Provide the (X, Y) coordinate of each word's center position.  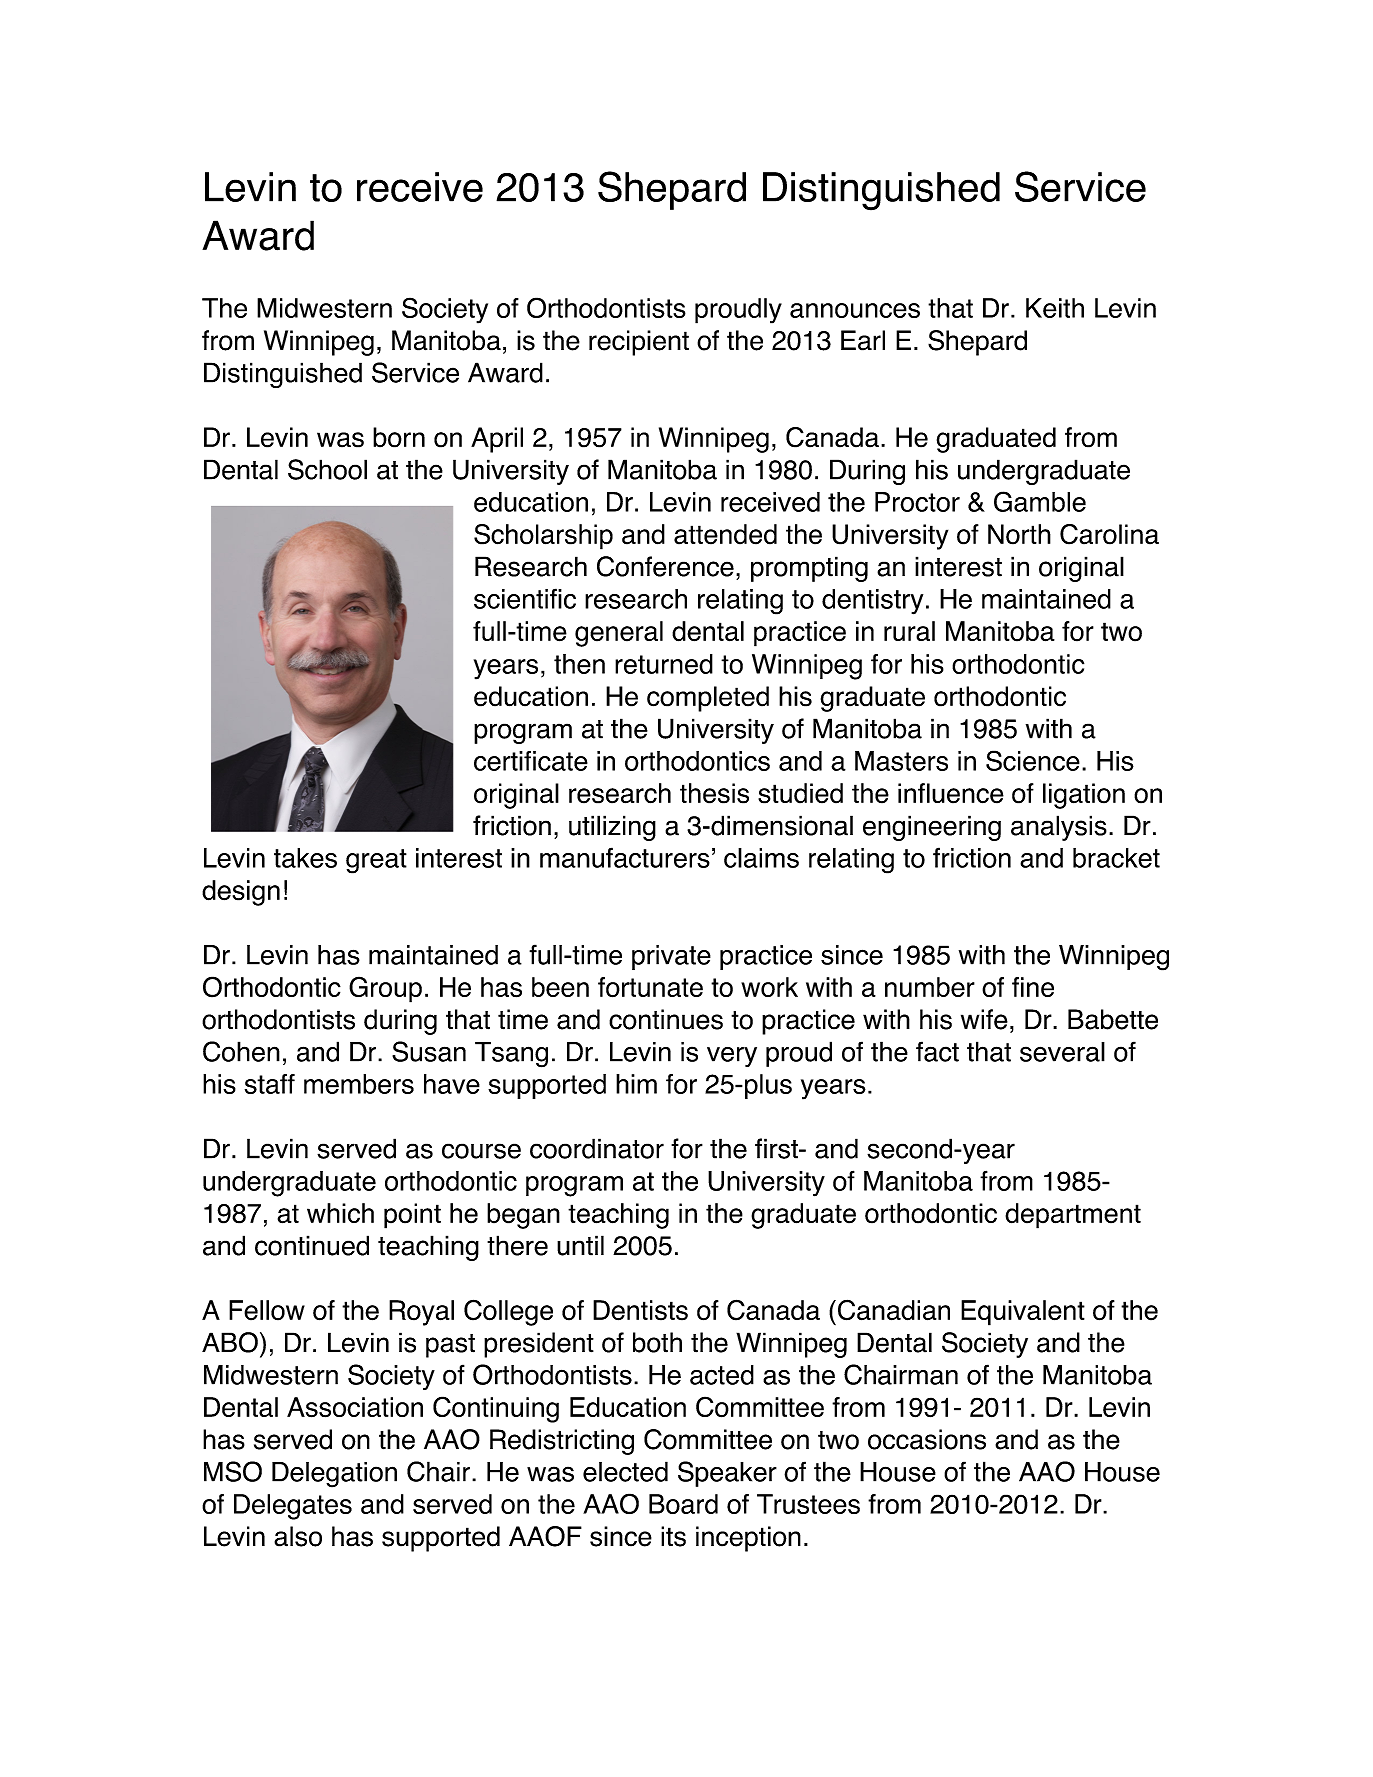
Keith (1055, 308)
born (399, 437)
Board (683, 1504)
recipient (639, 343)
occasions (927, 1439)
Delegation (334, 1475)
